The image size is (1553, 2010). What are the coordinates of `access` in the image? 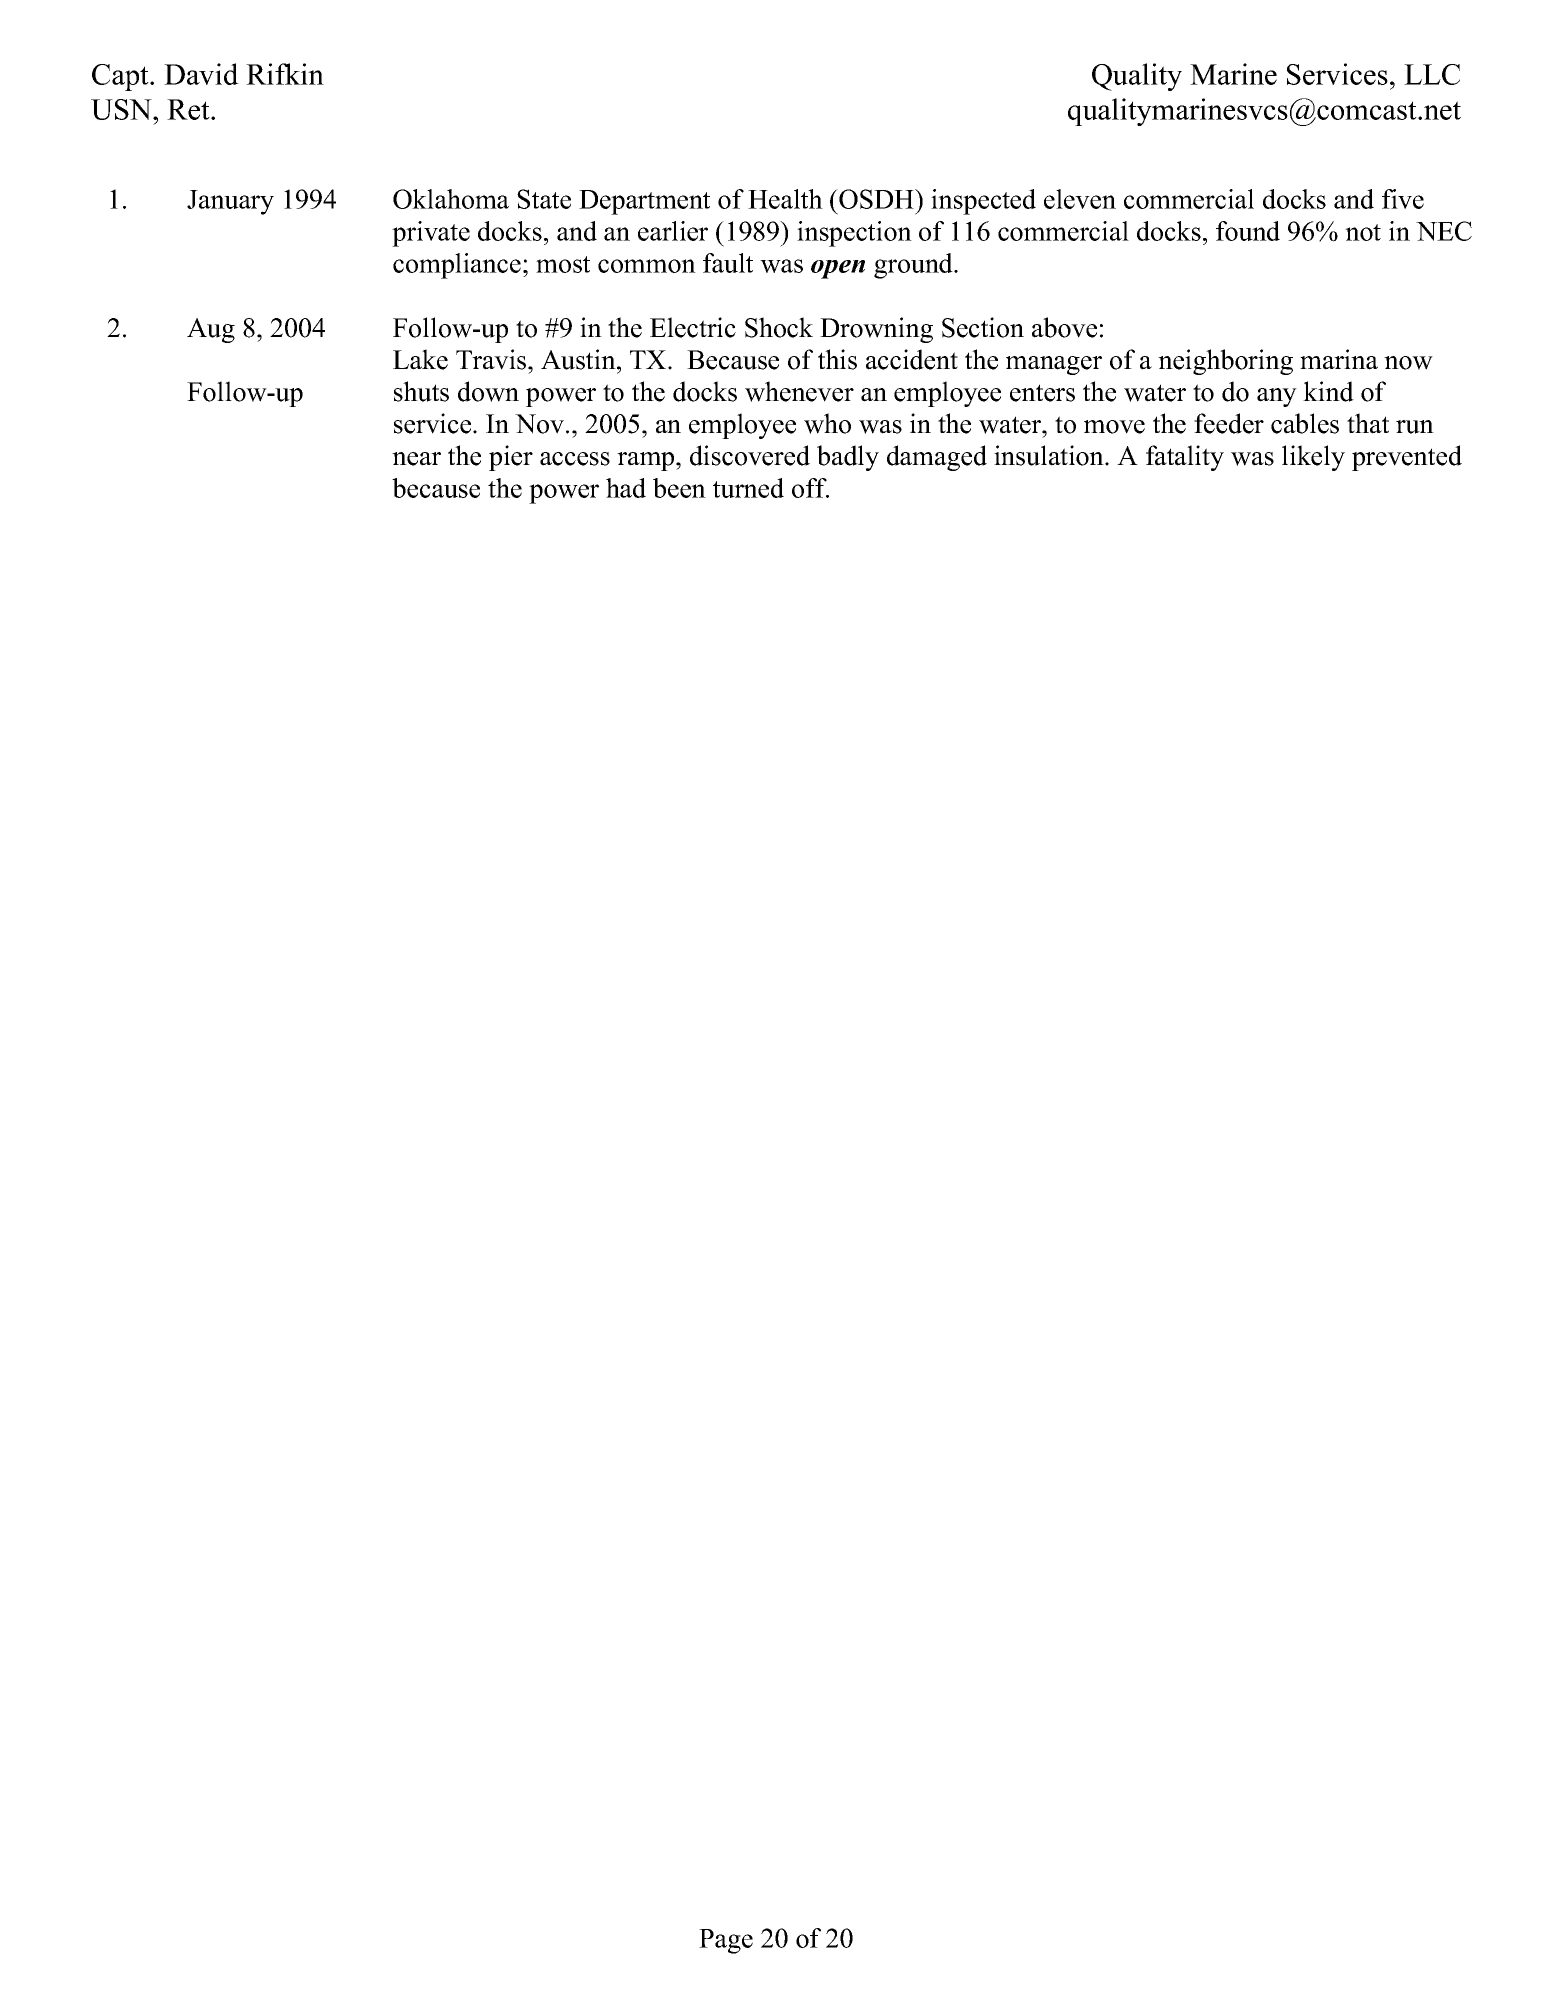 It's located at (575, 459).
